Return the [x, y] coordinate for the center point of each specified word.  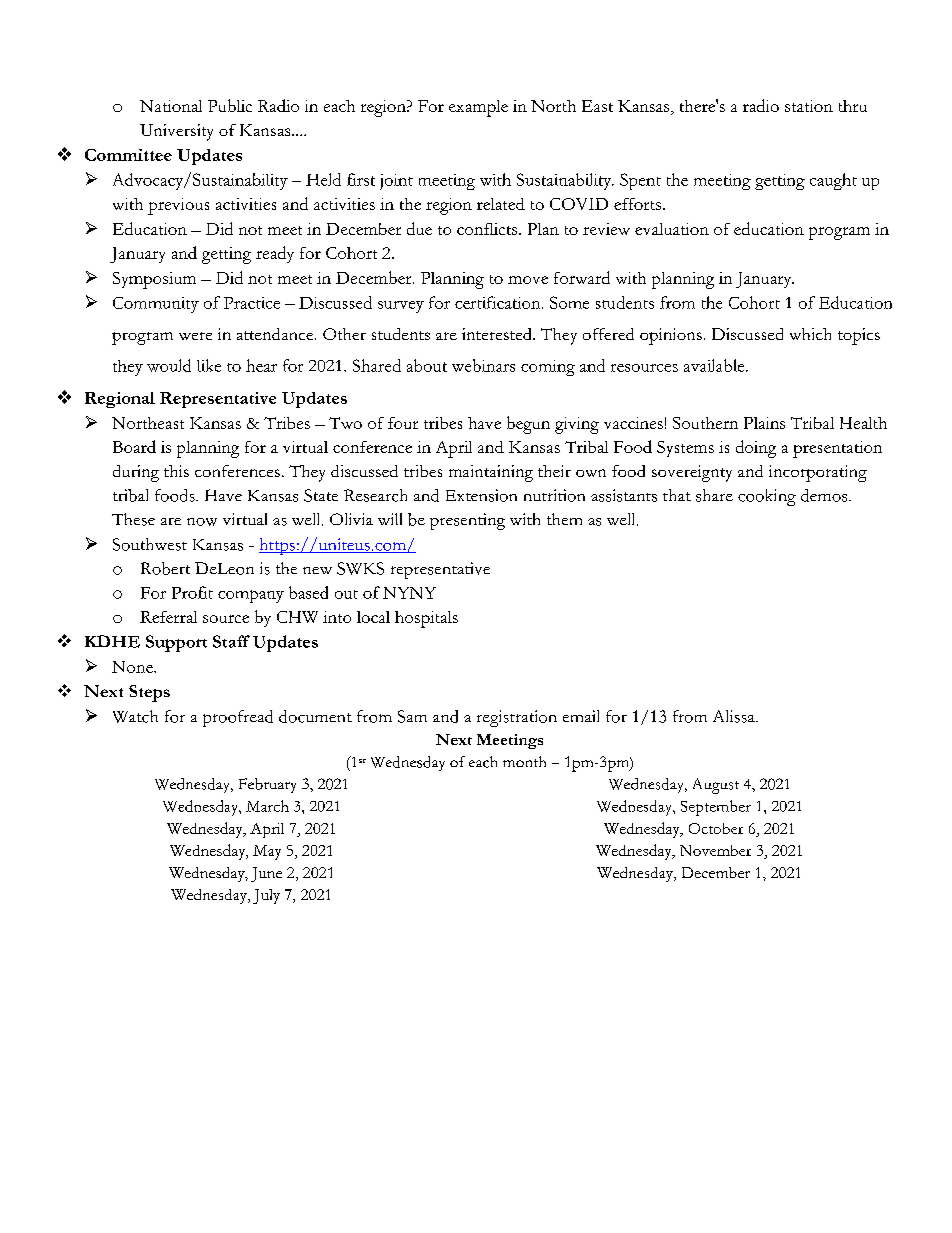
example [478, 108]
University [176, 132]
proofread [238, 718]
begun [528, 425]
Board [134, 446]
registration [517, 718]
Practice [252, 303]
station [809, 106]
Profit [192, 592]
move [528, 280]
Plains [764, 423]
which [810, 334]
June [266, 874]
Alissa [735, 716]
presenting [467, 521]
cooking [767, 497]
